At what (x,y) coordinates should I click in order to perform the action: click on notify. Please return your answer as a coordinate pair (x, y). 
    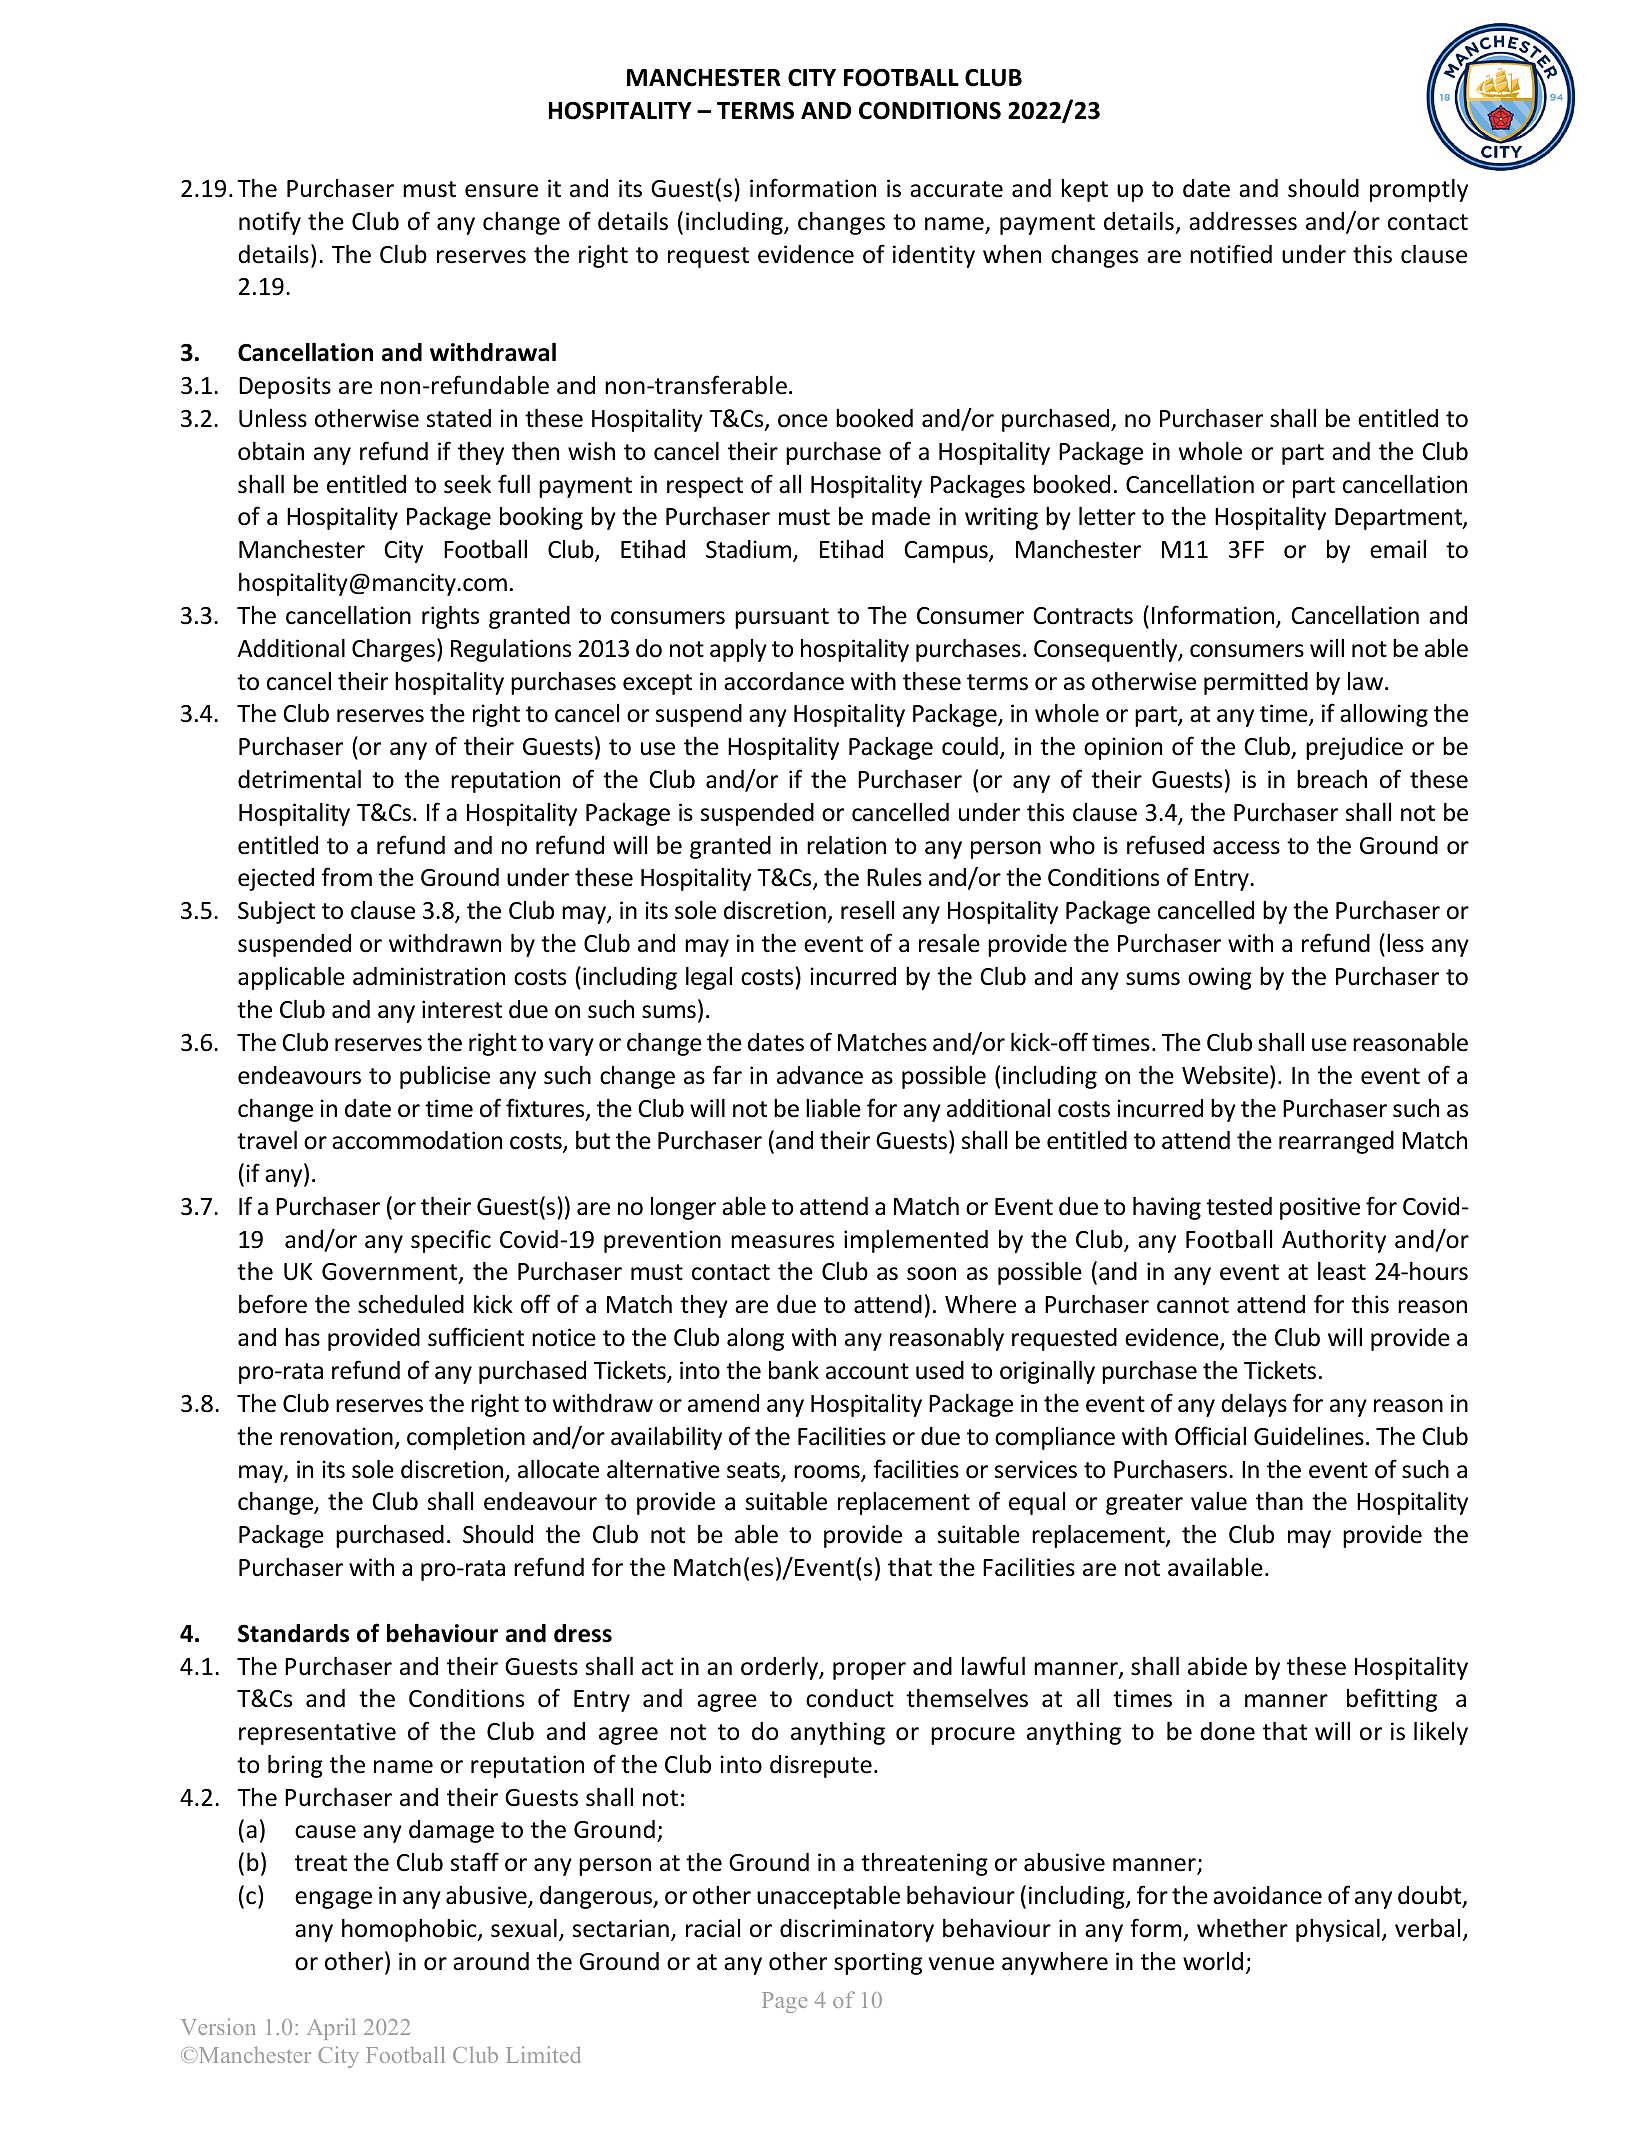
    Looking at the image, I should click on (270, 223).
